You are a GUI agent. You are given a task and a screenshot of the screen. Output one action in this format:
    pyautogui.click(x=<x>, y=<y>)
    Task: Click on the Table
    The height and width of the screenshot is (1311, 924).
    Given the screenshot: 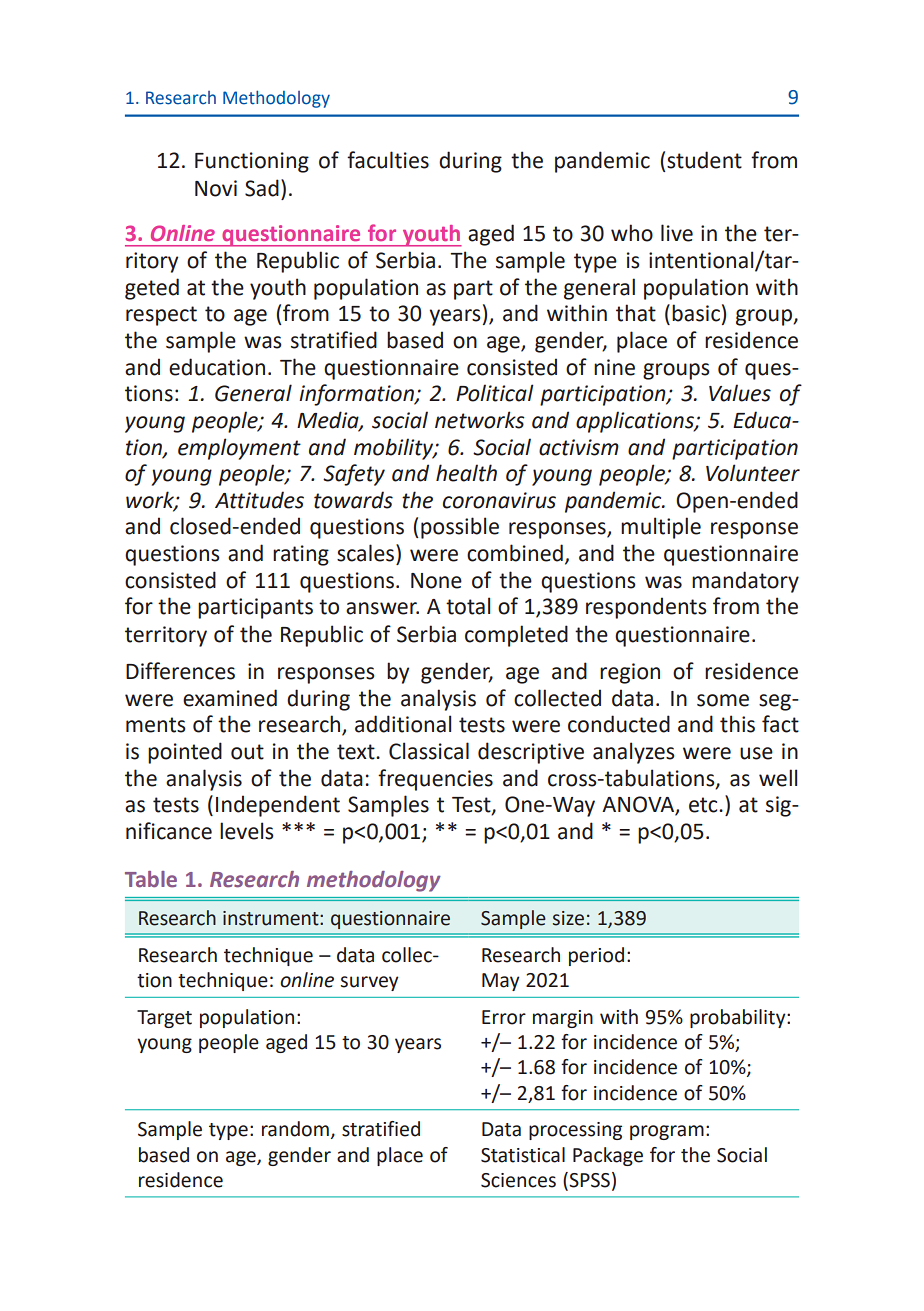 What is the action you would take?
    pyautogui.click(x=151, y=879)
